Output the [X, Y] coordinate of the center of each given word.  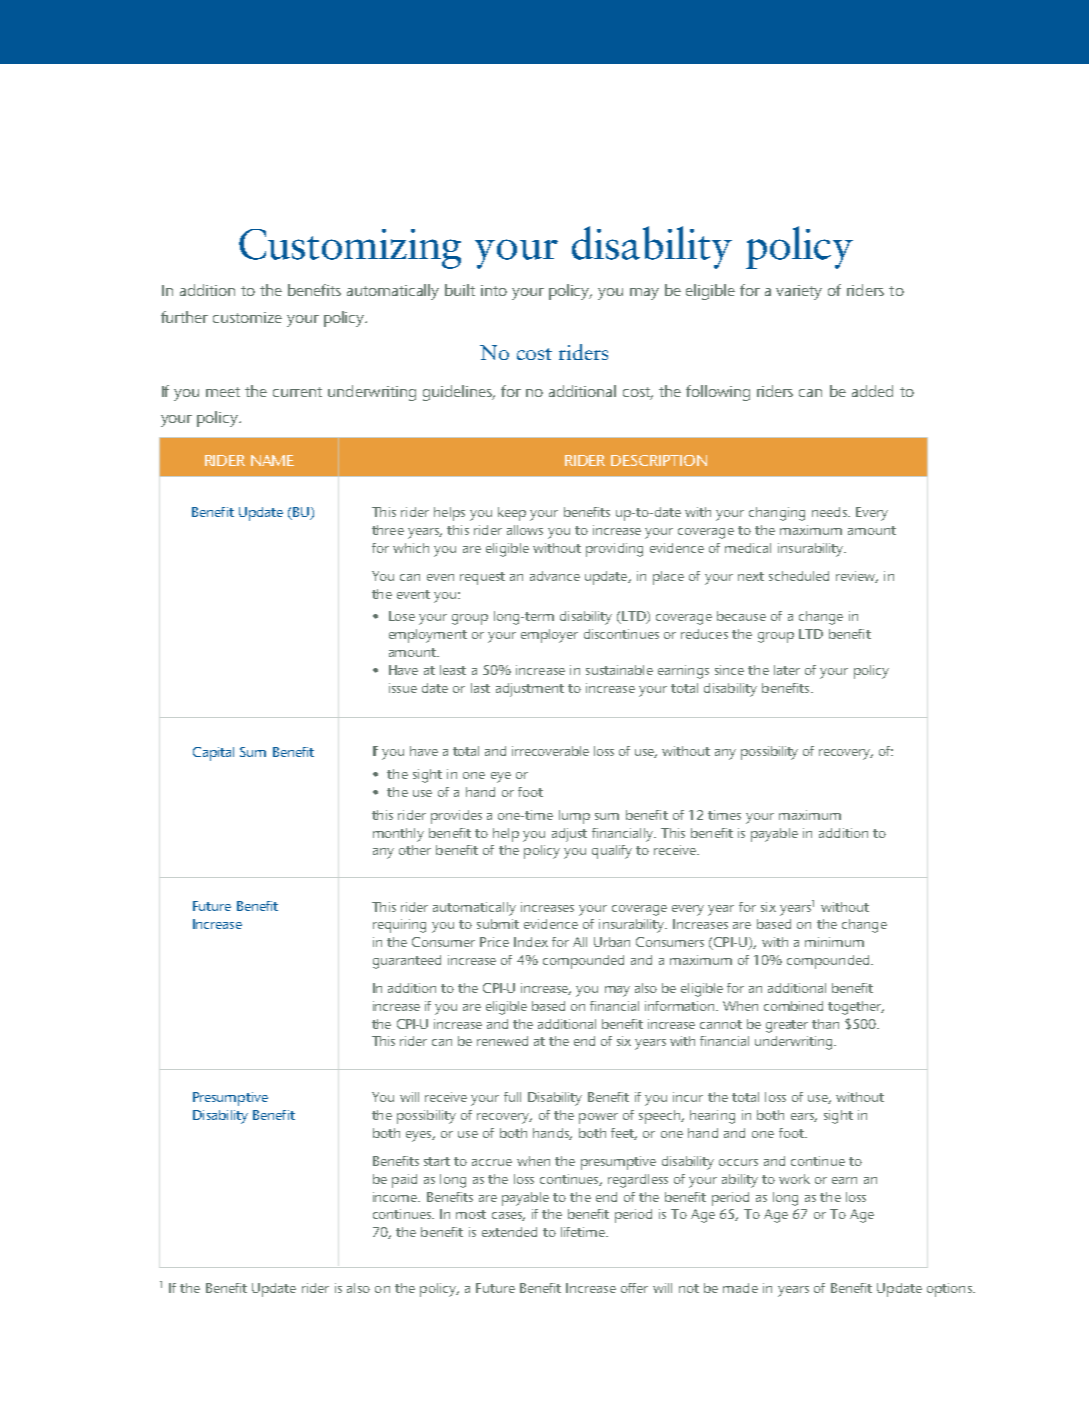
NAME [272, 460]
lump [574, 817]
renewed [502, 1041]
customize [247, 317]
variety [799, 292]
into [494, 290]
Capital [213, 754]
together [856, 1008]
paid [404, 1181]
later [787, 670]
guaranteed [407, 962]
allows [525, 530]
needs [830, 512]
